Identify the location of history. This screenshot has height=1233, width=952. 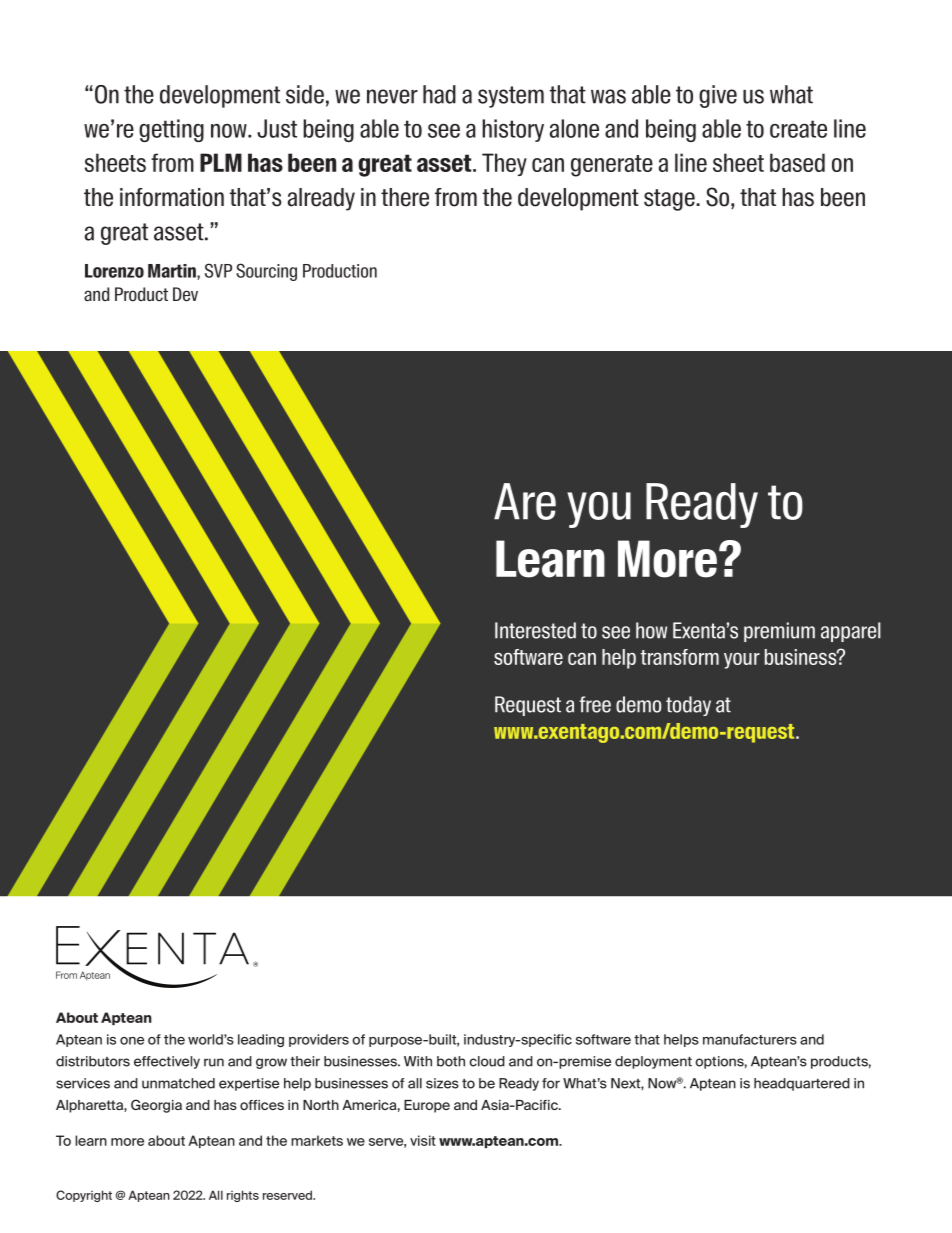
(513, 130).
